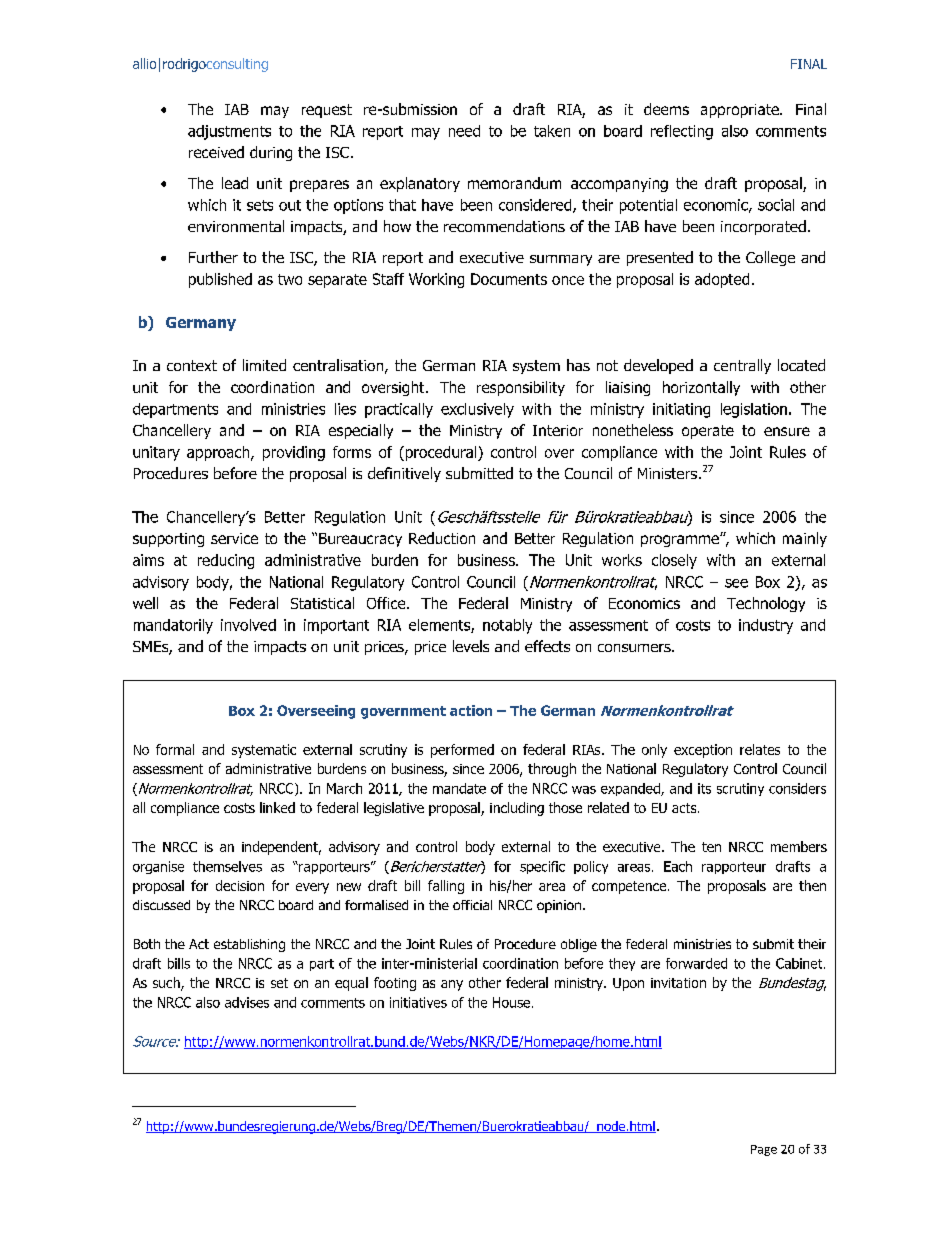  I want to click on appropriate, so click(741, 111).
